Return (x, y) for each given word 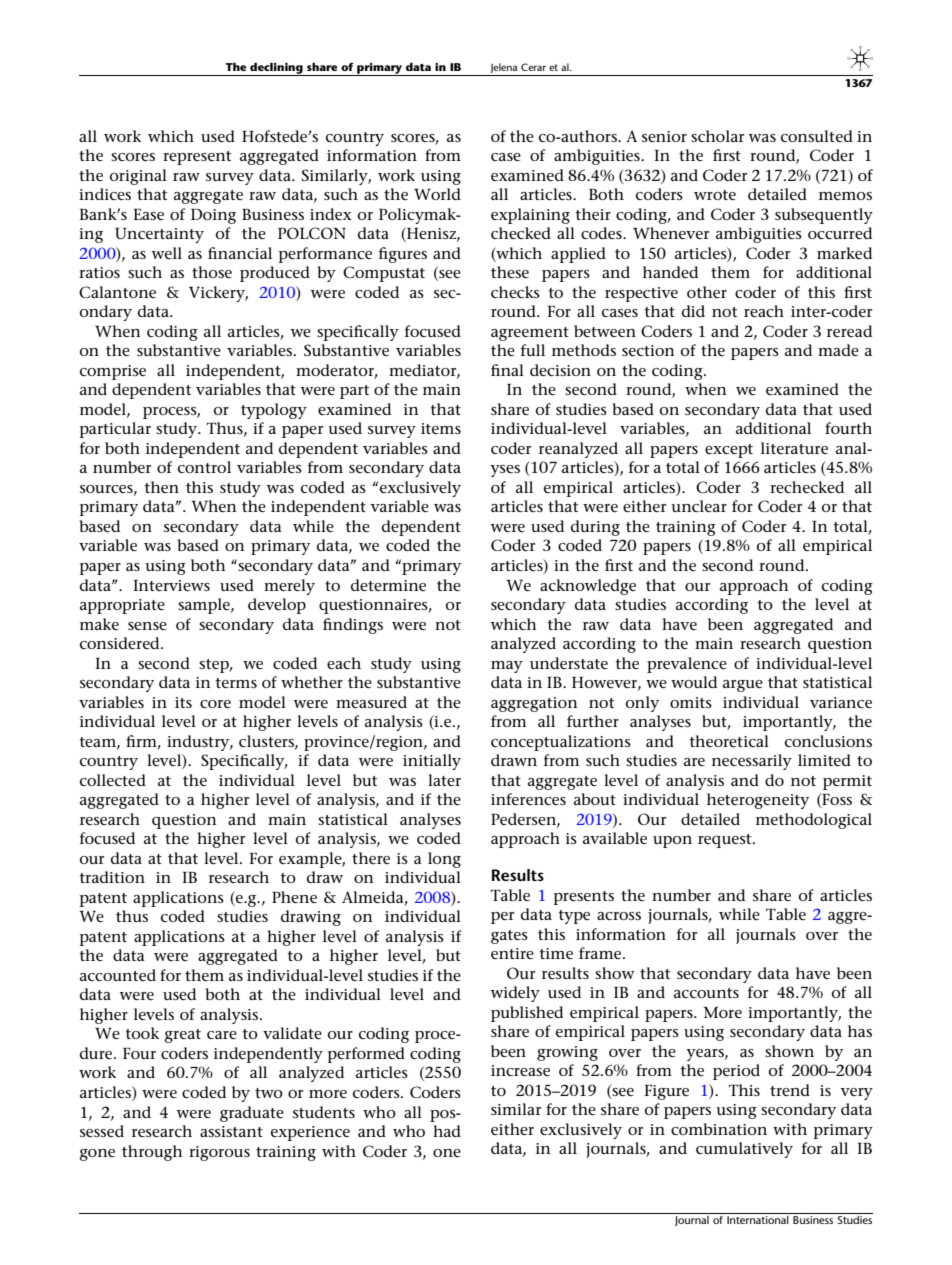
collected (113, 780)
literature (794, 448)
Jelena (504, 68)
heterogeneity (758, 801)
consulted (817, 136)
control (204, 467)
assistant (231, 1131)
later (444, 780)
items (441, 428)
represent (197, 158)
